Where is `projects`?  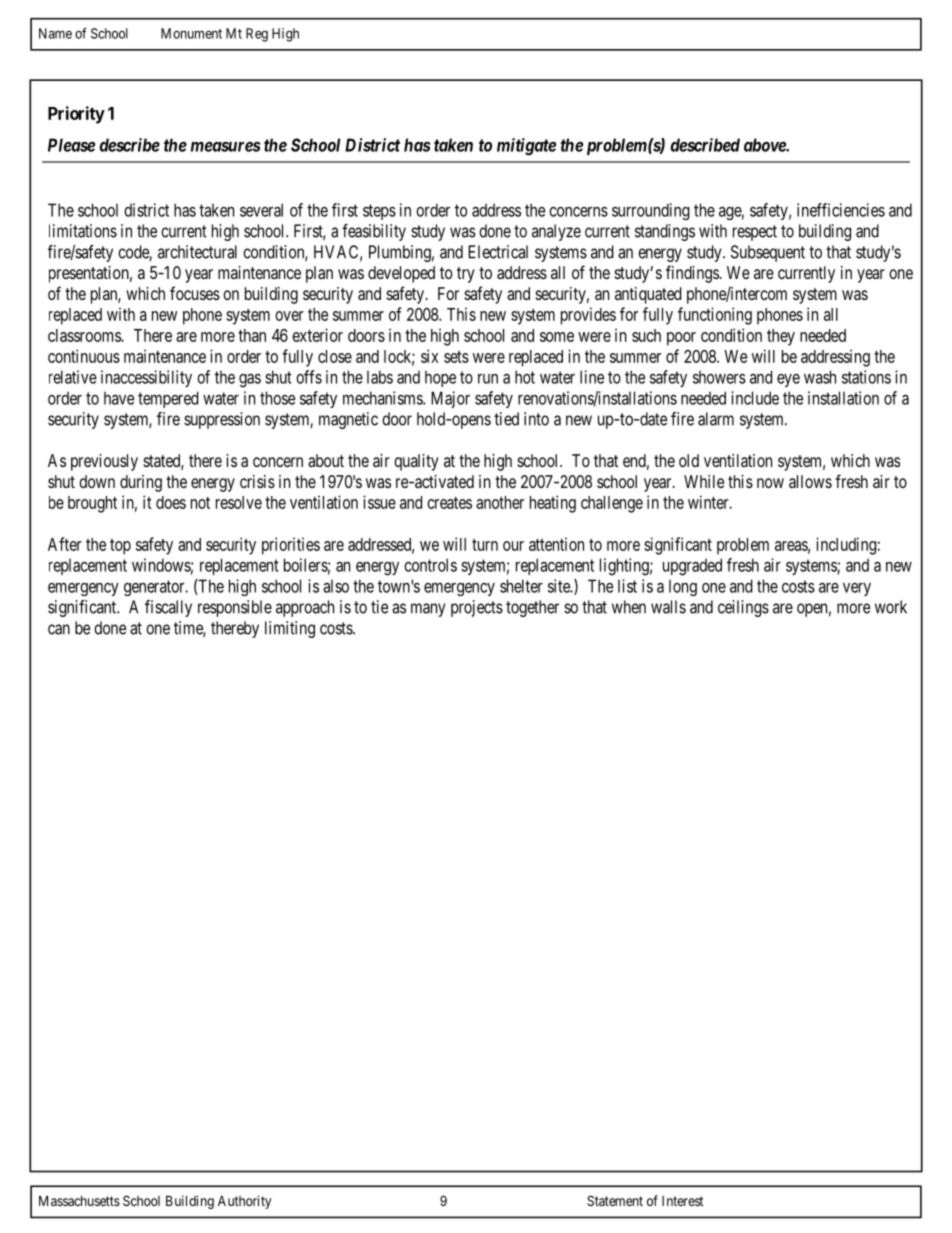 projects is located at coordinates (477, 608).
